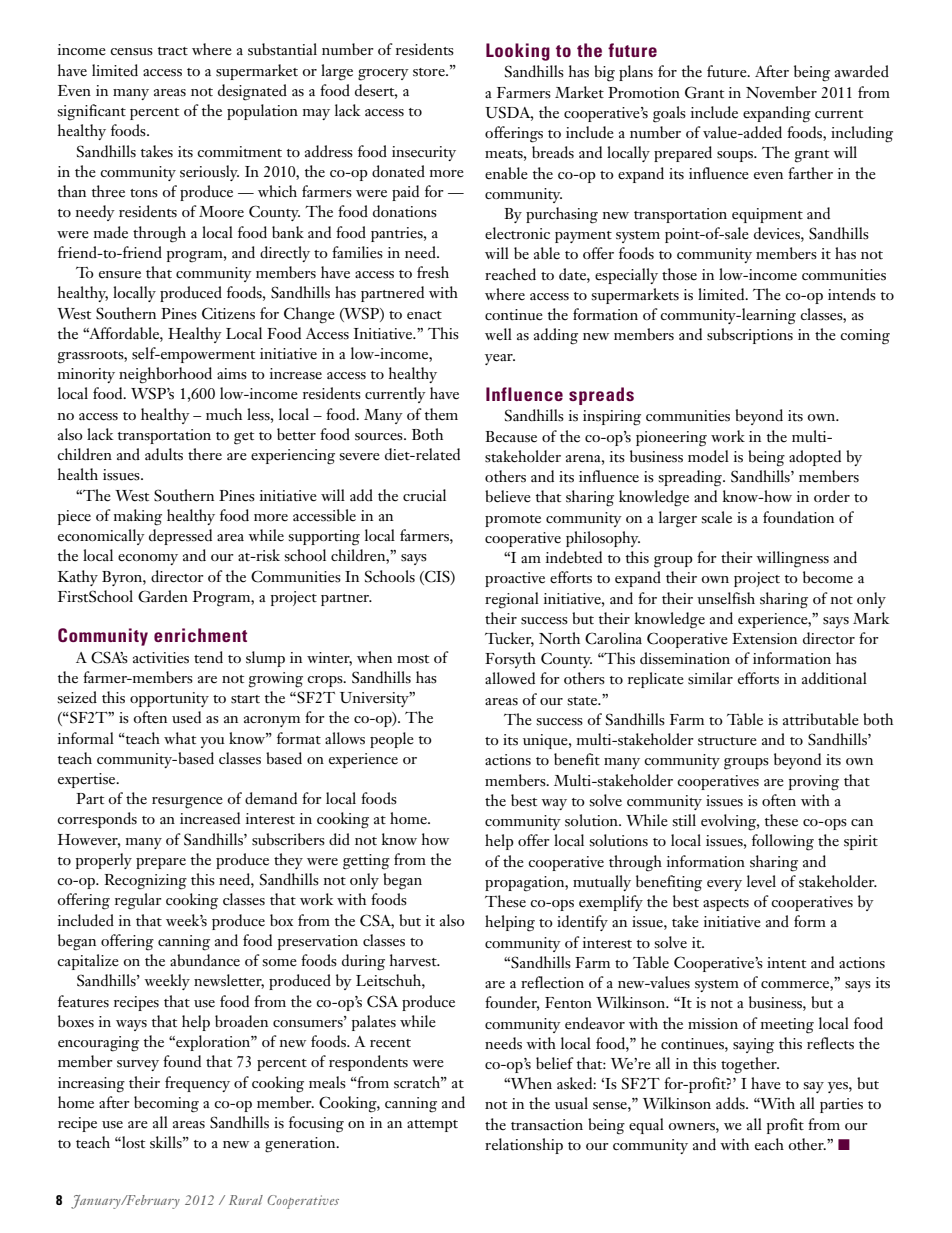  I want to click on tract, so click(173, 51).
